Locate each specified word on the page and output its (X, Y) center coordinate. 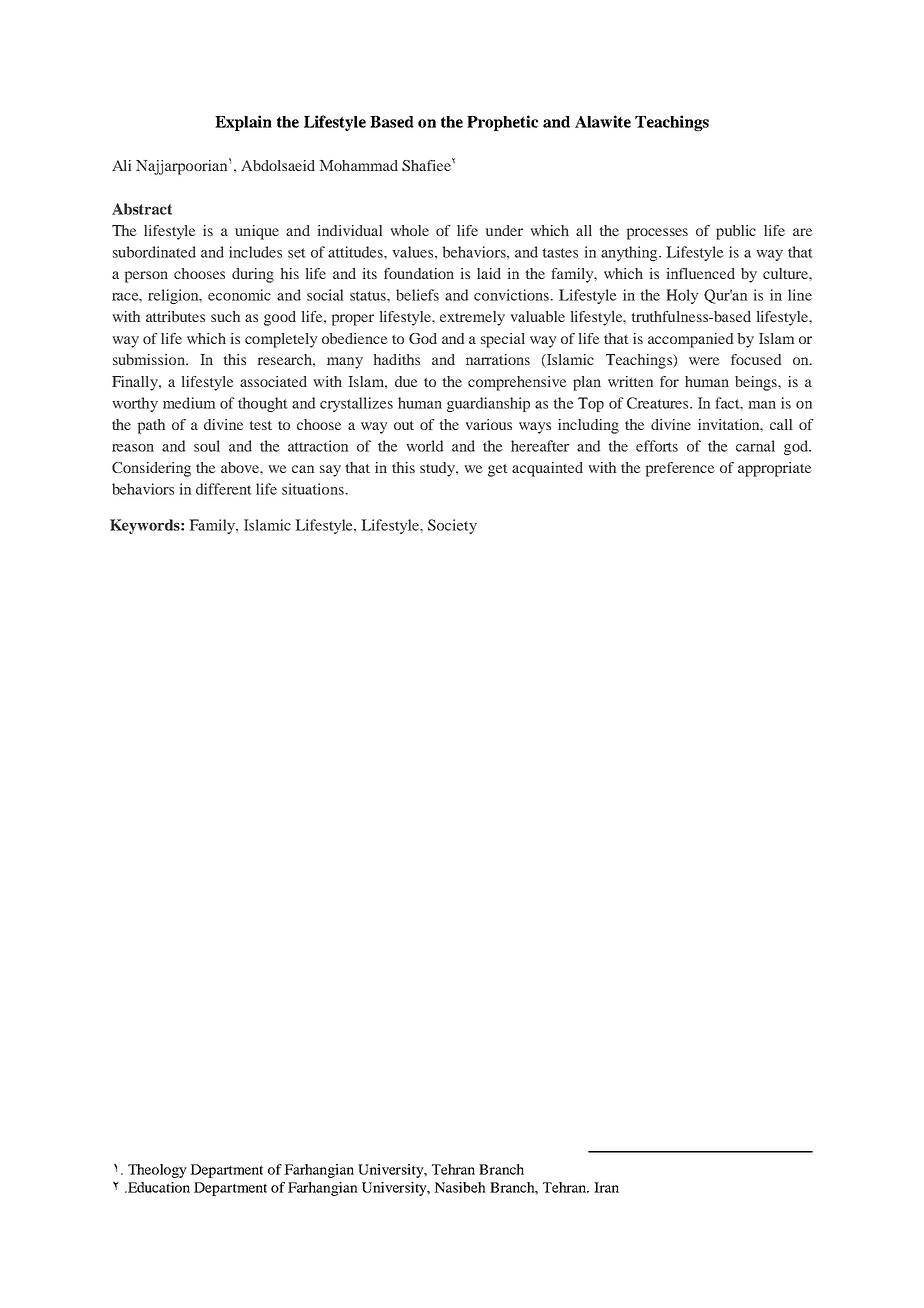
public (736, 232)
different (224, 489)
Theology (157, 1171)
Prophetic (502, 123)
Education (158, 1187)
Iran (606, 1187)
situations (314, 489)
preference (680, 469)
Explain (243, 123)
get (498, 470)
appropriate (774, 469)
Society (452, 526)
